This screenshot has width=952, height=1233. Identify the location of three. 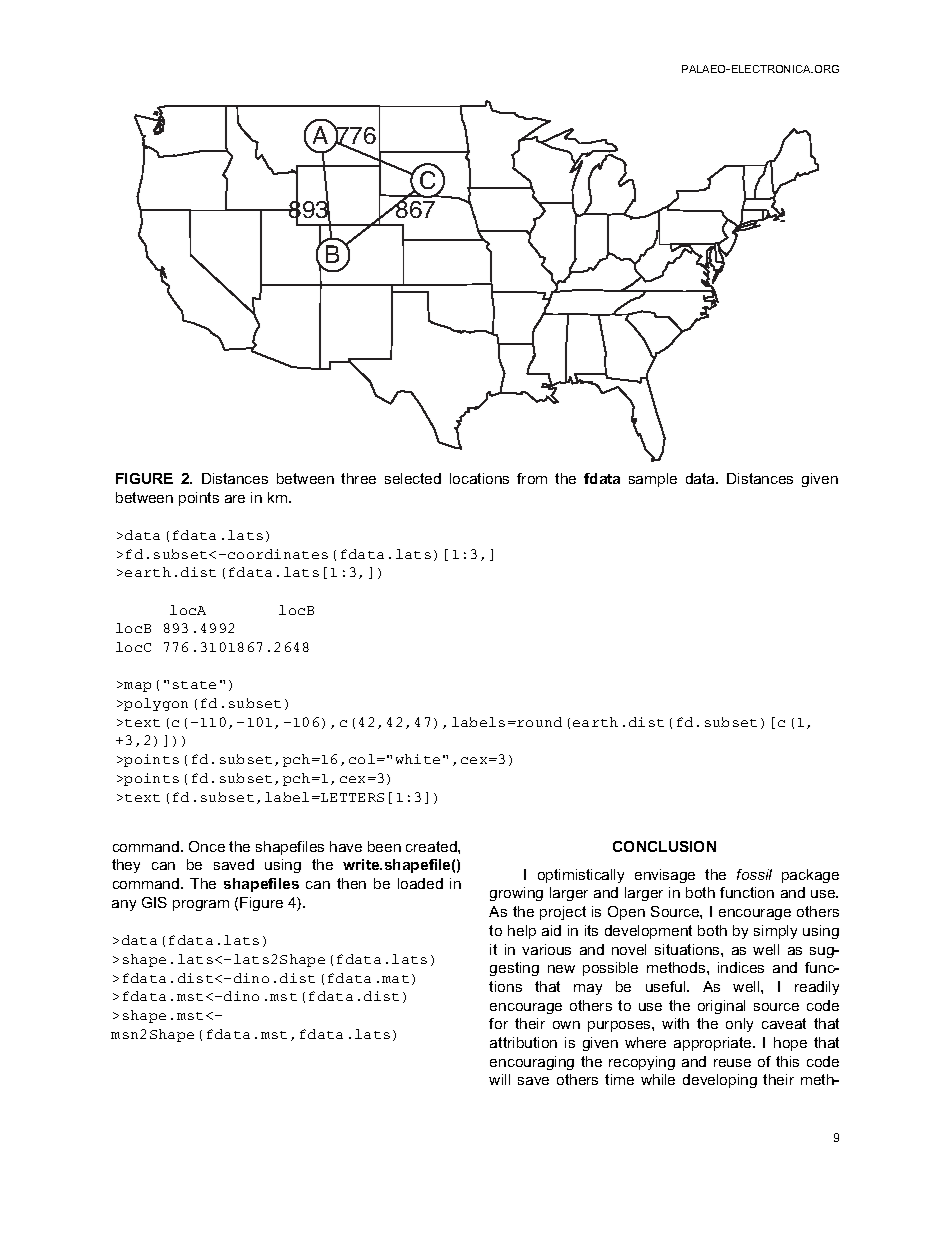
(358, 478).
